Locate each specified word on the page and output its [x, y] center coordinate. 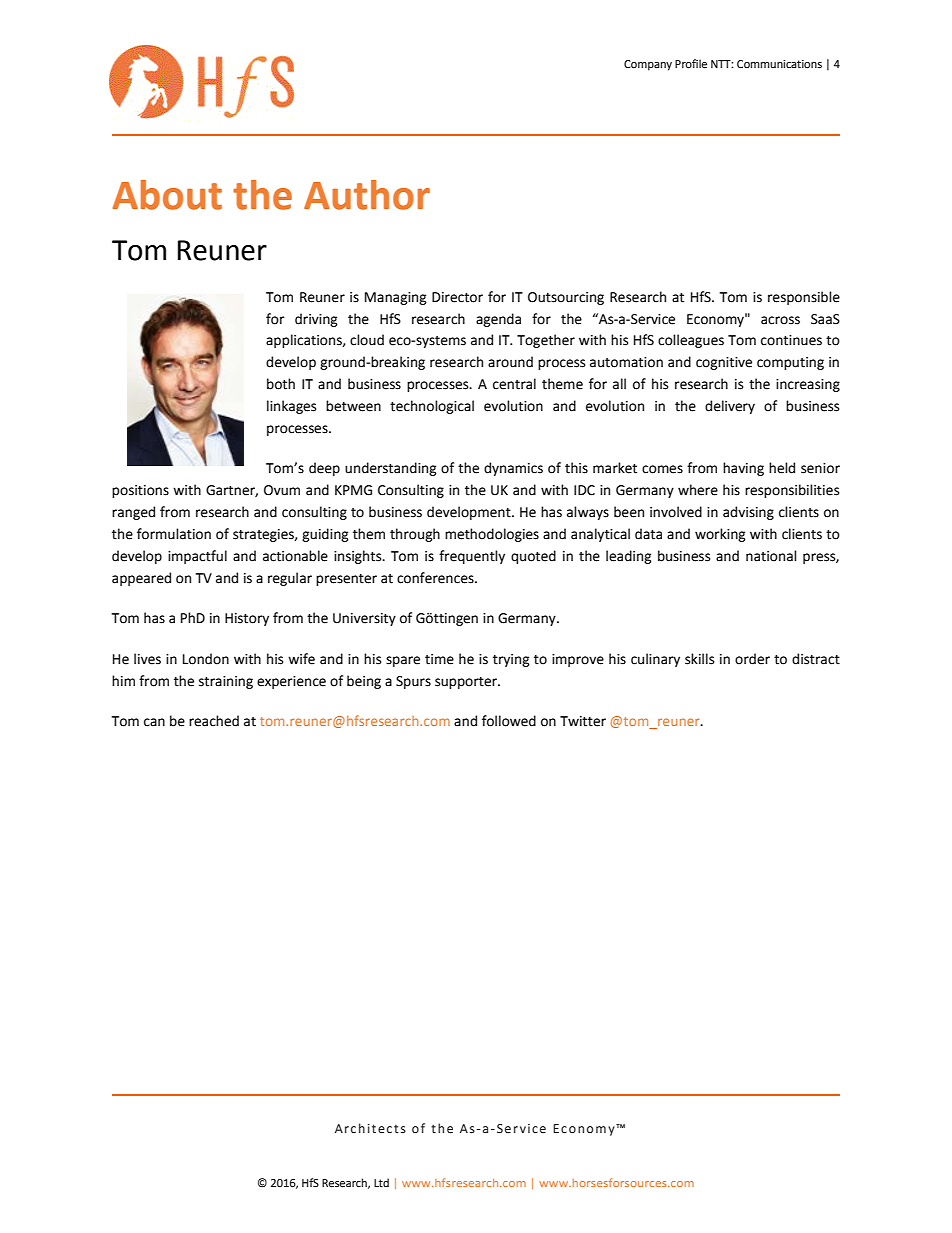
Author [367, 195]
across [780, 320]
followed [509, 721]
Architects [370, 1128]
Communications [779, 64]
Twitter [583, 721]
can [154, 722]
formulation [174, 534]
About [167, 195]
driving [316, 320]
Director [457, 297]
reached [214, 721]
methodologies [492, 535]
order [752, 659]
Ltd [381, 1182]
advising [748, 513]
